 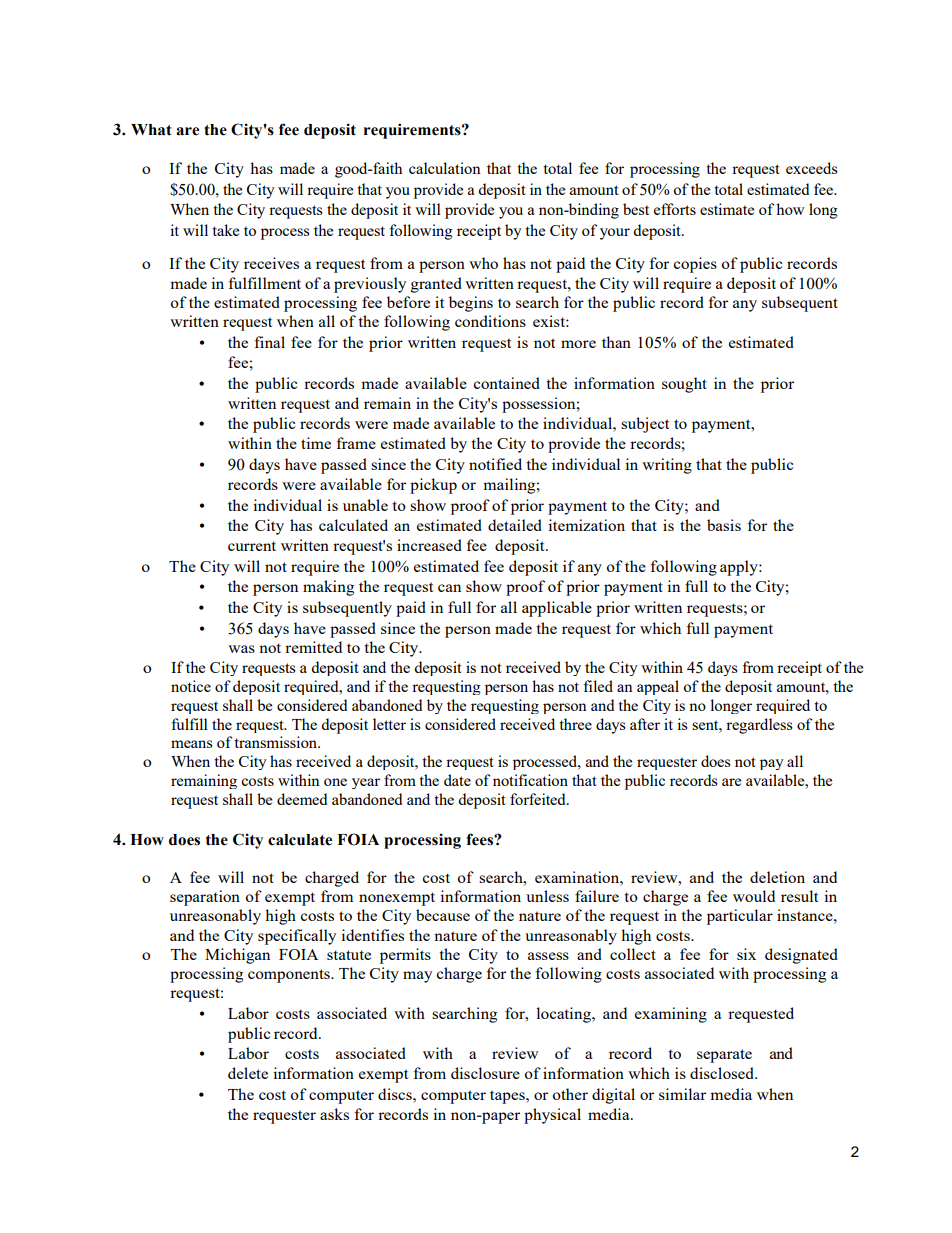 What do you see at coordinates (485, 1073) in the screenshot?
I see `disclosure` at bounding box center [485, 1073].
